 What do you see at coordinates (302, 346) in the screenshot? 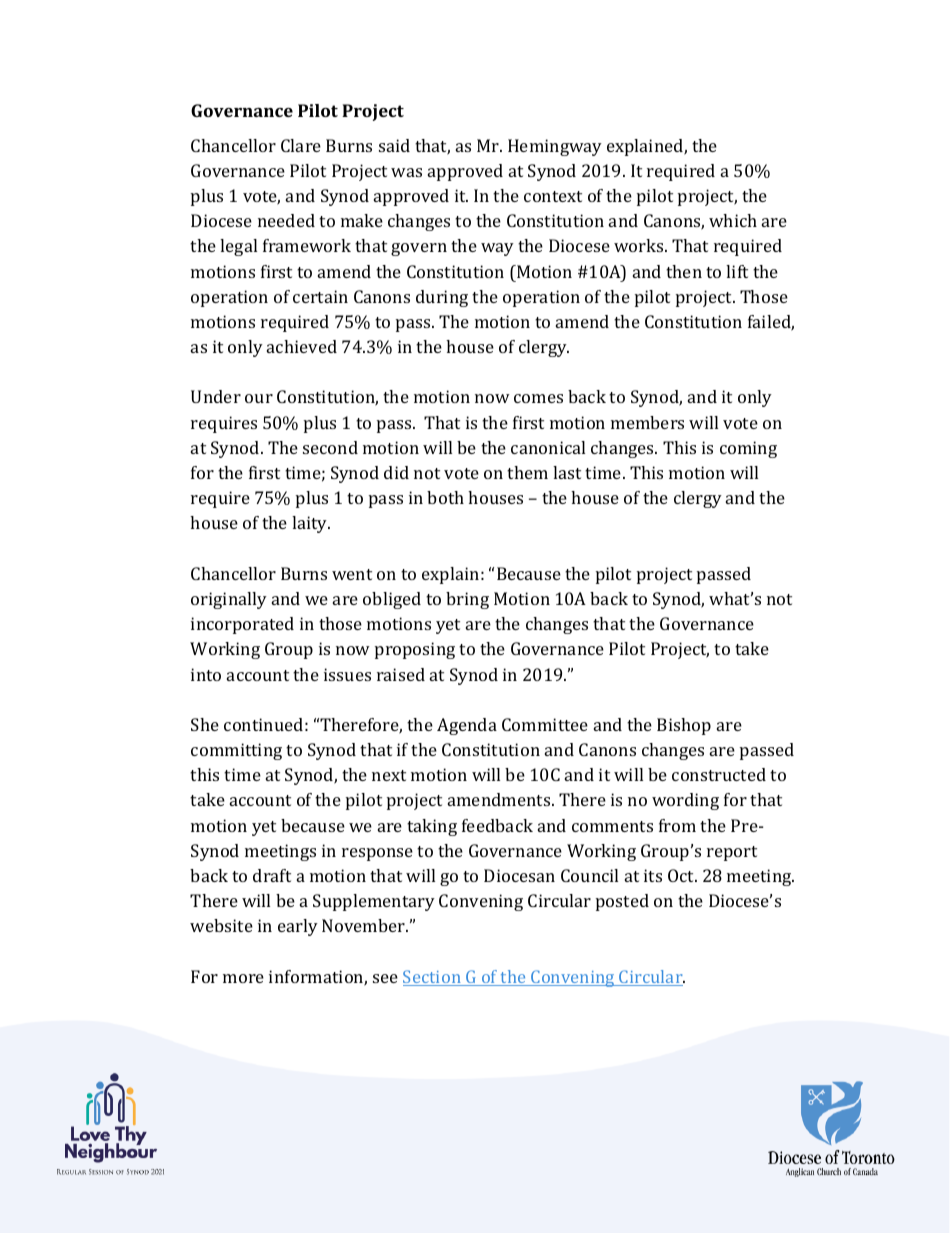
I see `achieved` at bounding box center [302, 346].
